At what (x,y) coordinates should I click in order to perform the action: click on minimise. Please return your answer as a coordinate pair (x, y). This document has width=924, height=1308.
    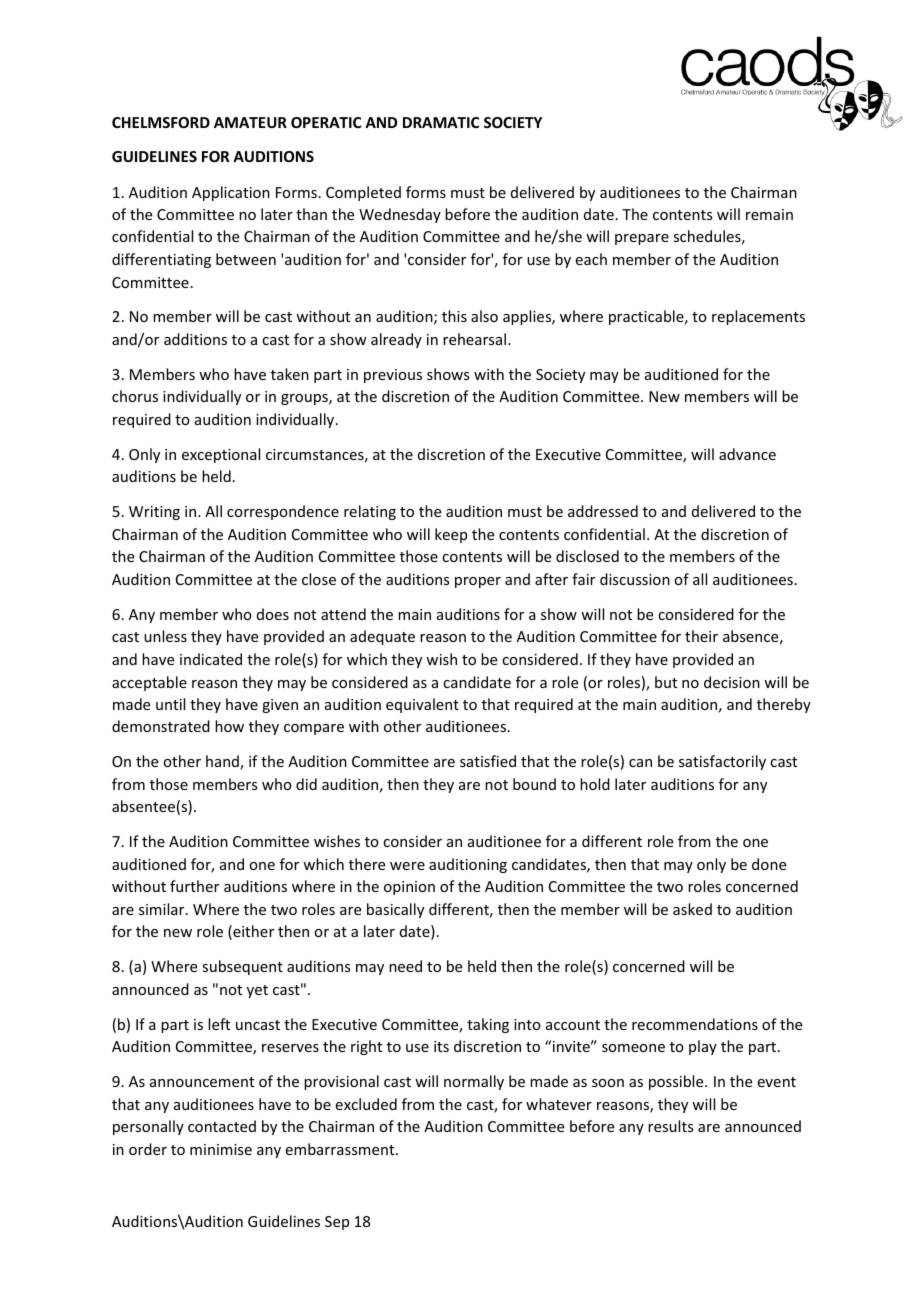
    Looking at the image, I should click on (221, 1149).
